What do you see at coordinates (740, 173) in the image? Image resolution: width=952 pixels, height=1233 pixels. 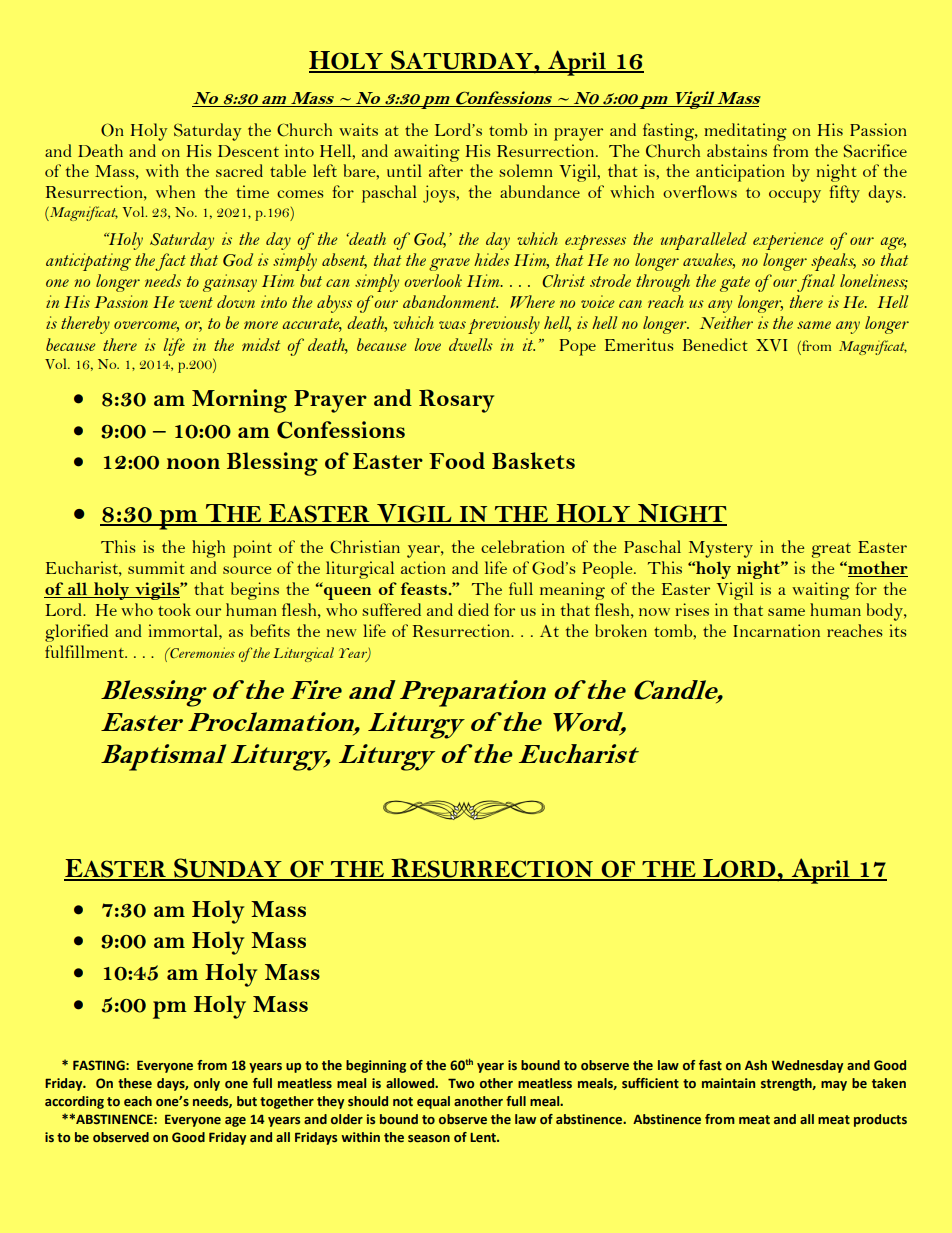 I see `anticipation` at bounding box center [740, 173].
